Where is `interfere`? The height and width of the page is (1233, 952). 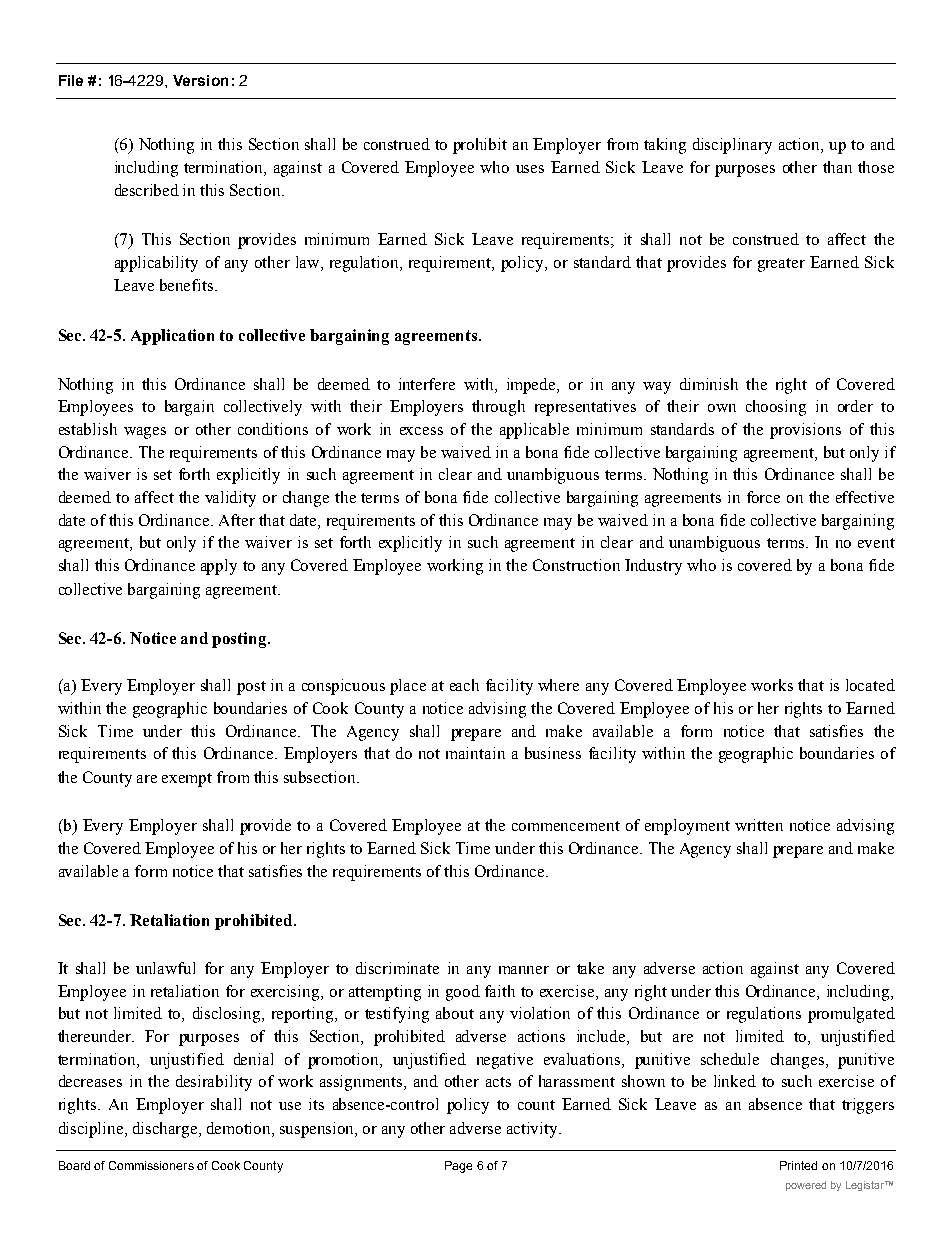 interfere is located at coordinates (427, 384).
